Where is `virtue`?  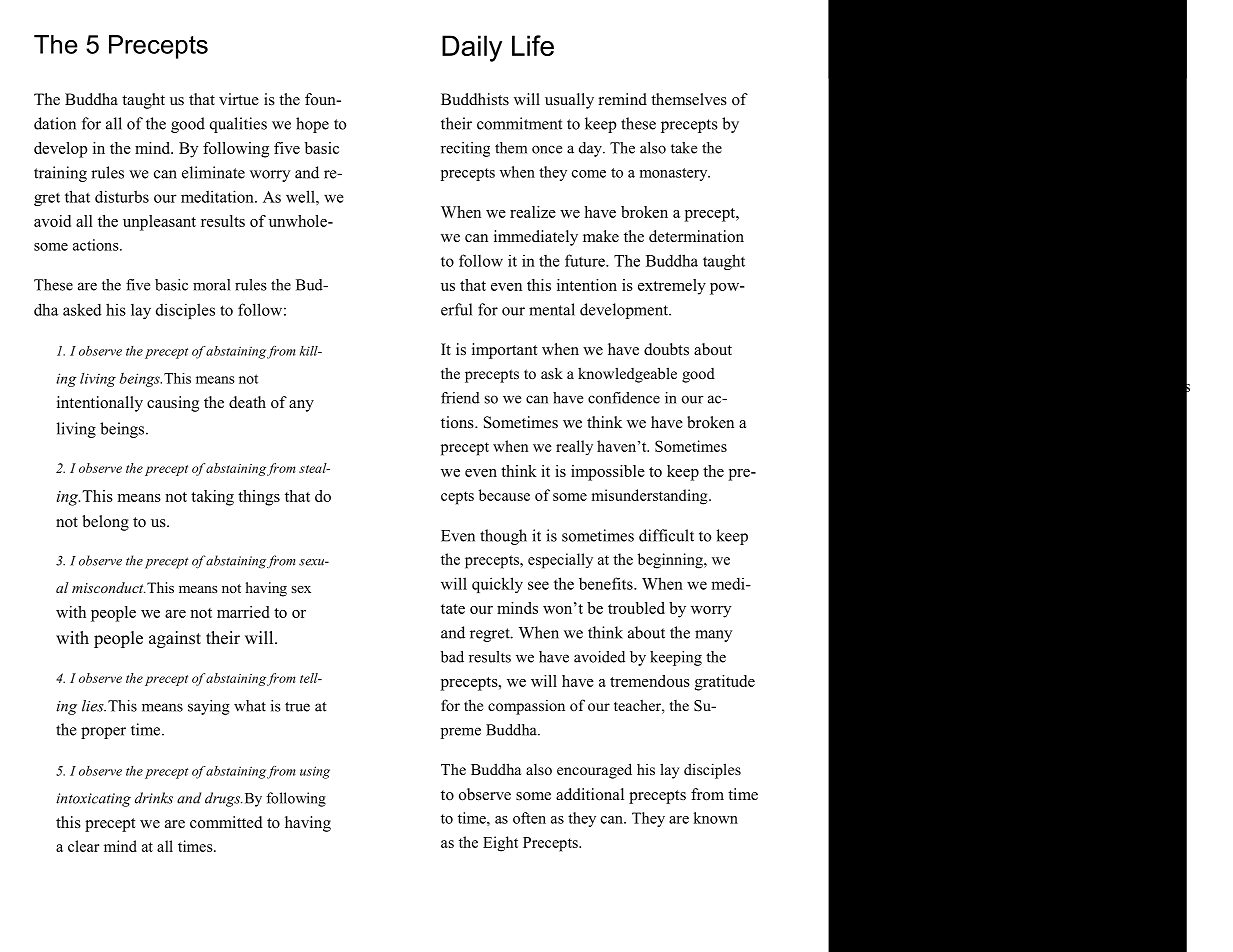 virtue is located at coordinates (239, 99).
